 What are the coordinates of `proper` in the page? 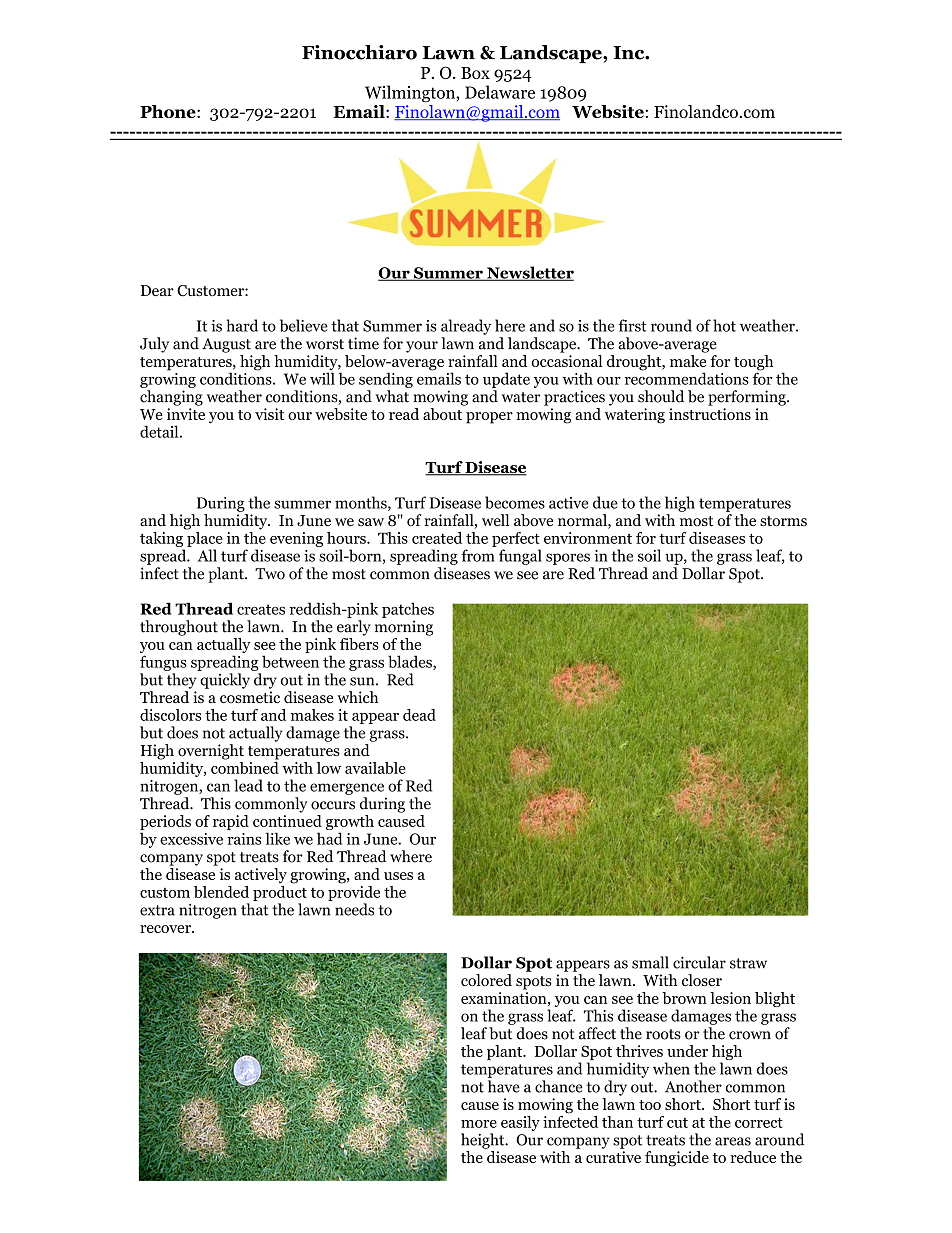 It's located at (489, 418).
